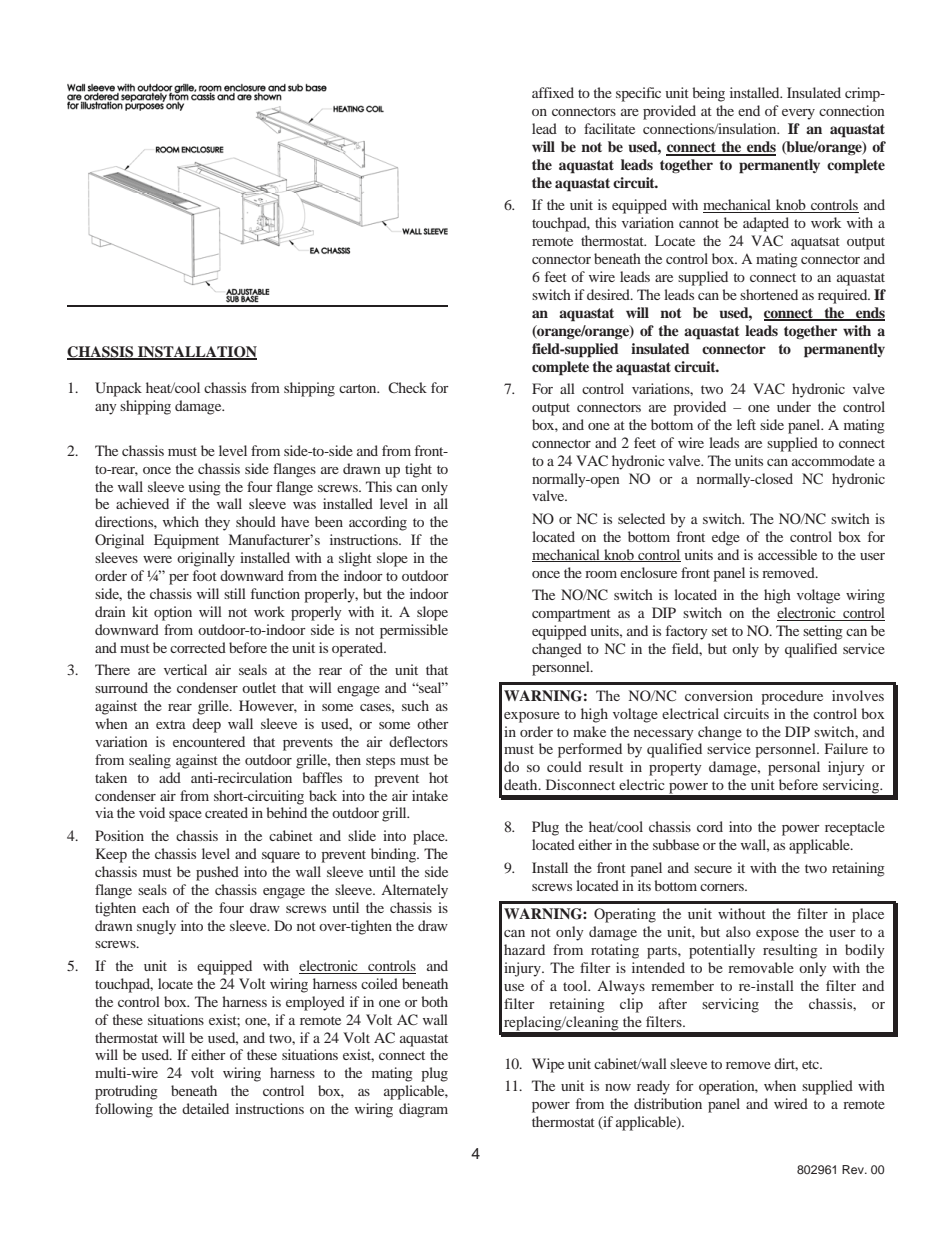 The height and width of the screenshot is (1233, 952). I want to click on option, so click(173, 613).
